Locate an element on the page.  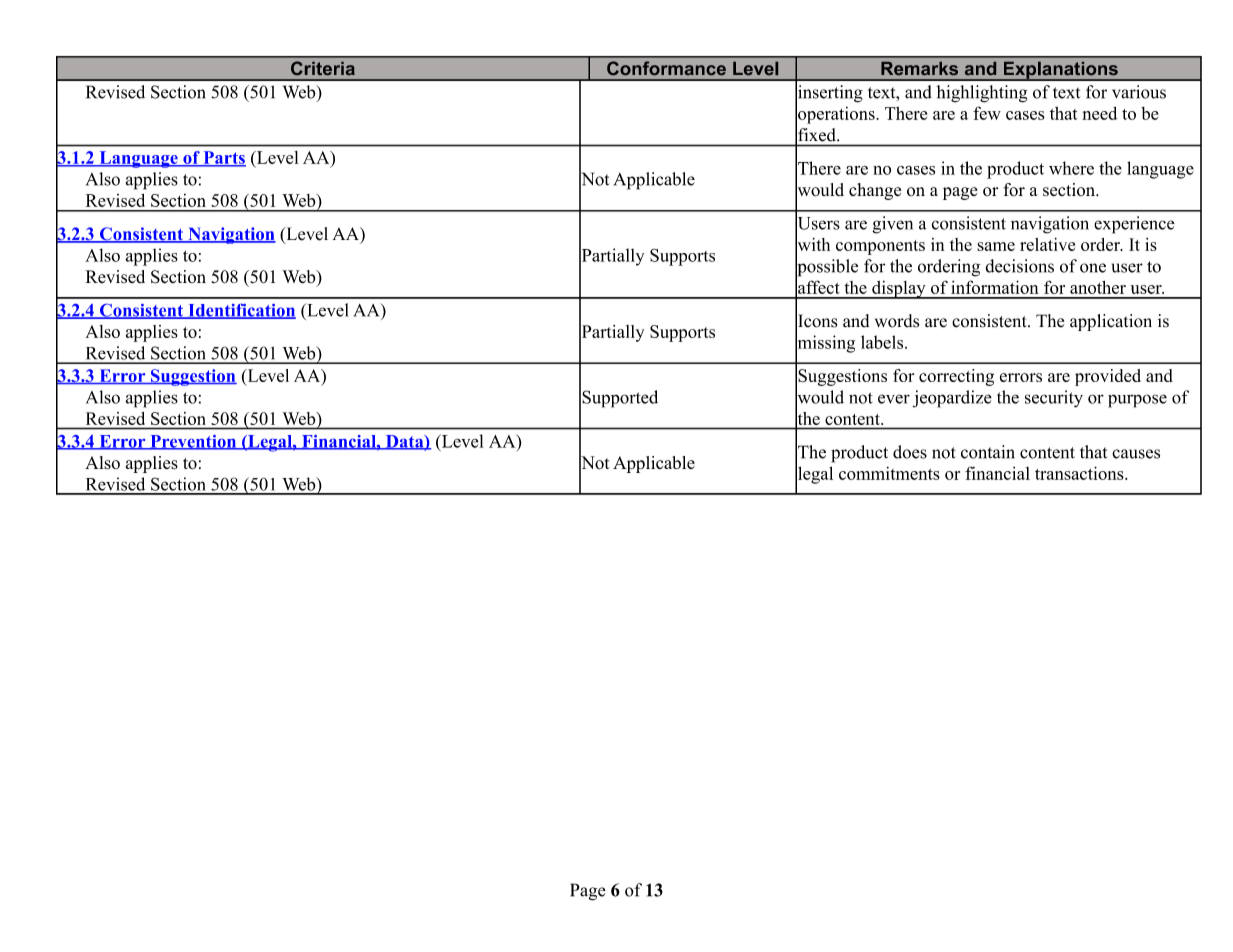
does is located at coordinates (910, 452).
